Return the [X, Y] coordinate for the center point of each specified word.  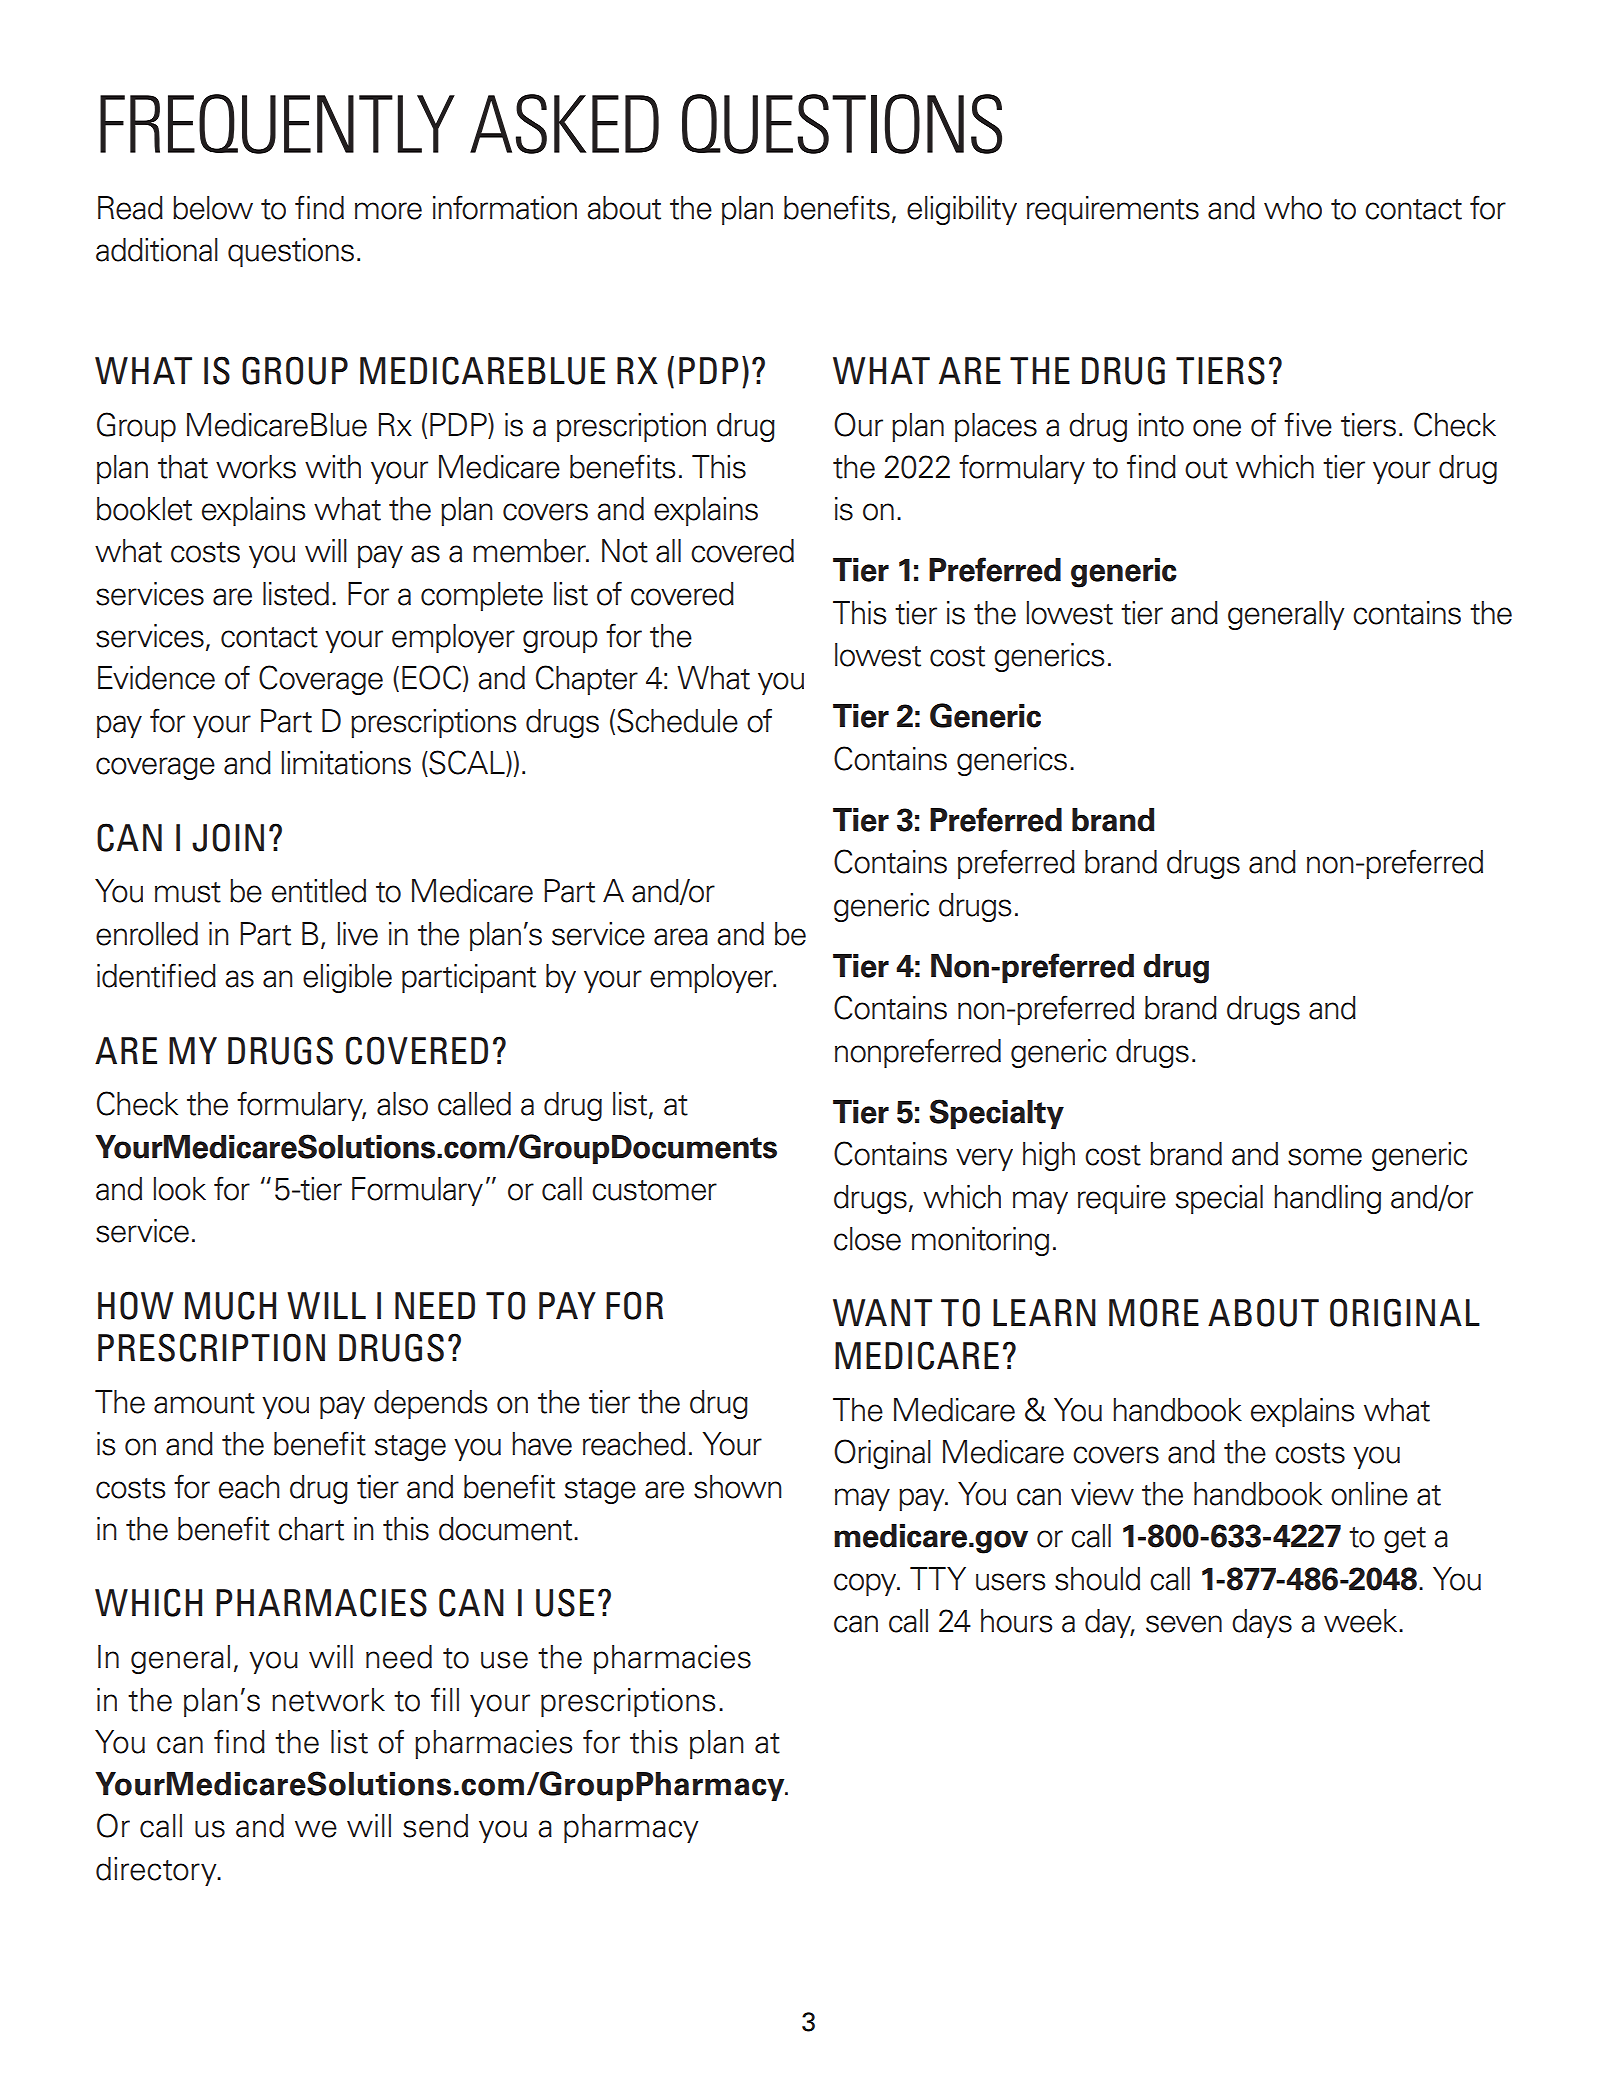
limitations [346, 763]
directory [157, 1871]
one [1217, 428]
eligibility [962, 210]
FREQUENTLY [277, 124]
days [1262, 1623]
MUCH [230, 1305]
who [1293, 208]
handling [1327, 1199]
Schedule [677, 720]
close [867, 1239]
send [435, 1826]
